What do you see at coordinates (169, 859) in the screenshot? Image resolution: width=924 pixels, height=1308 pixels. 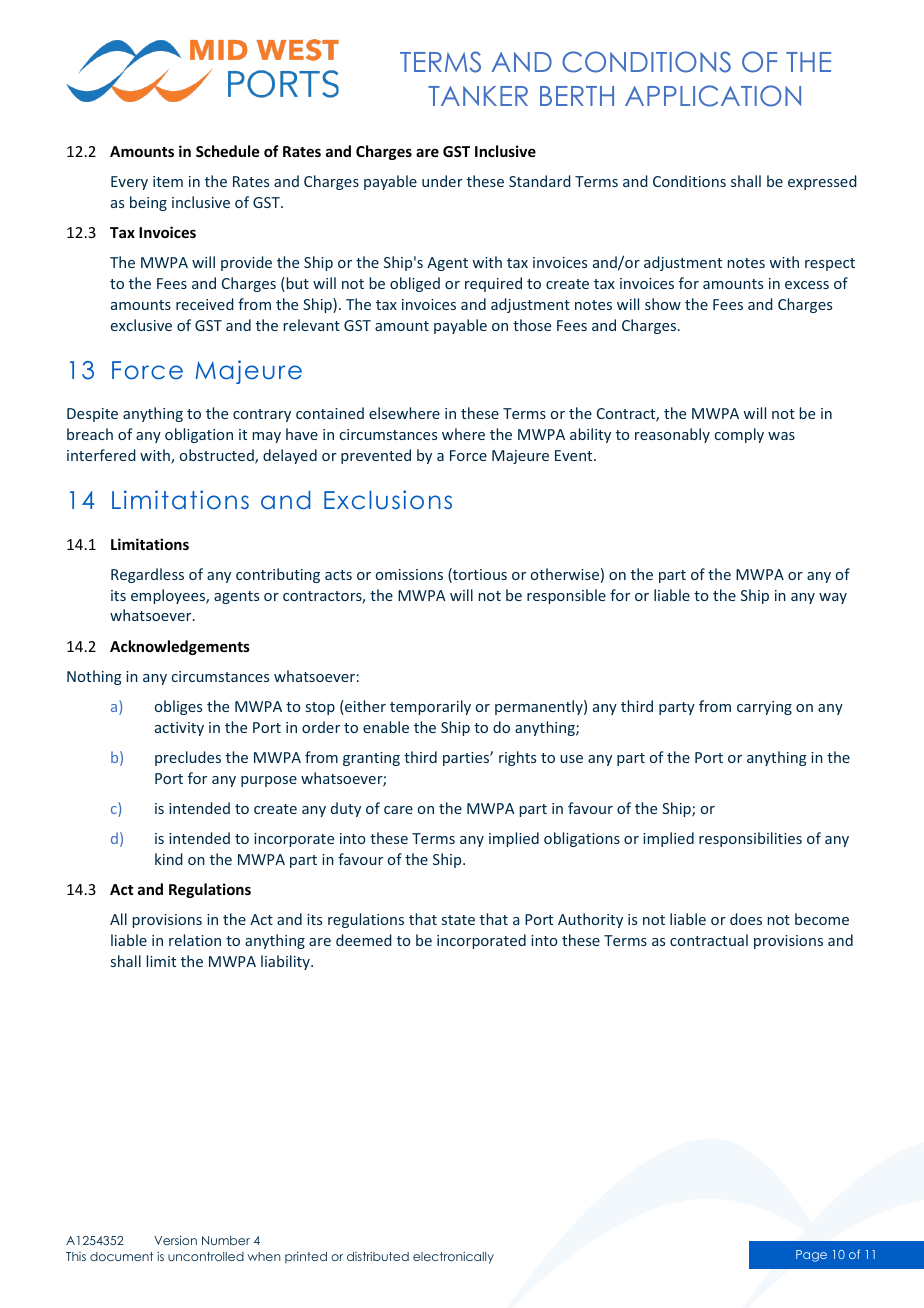 I see `kind` at bounding box center [169, 859].
